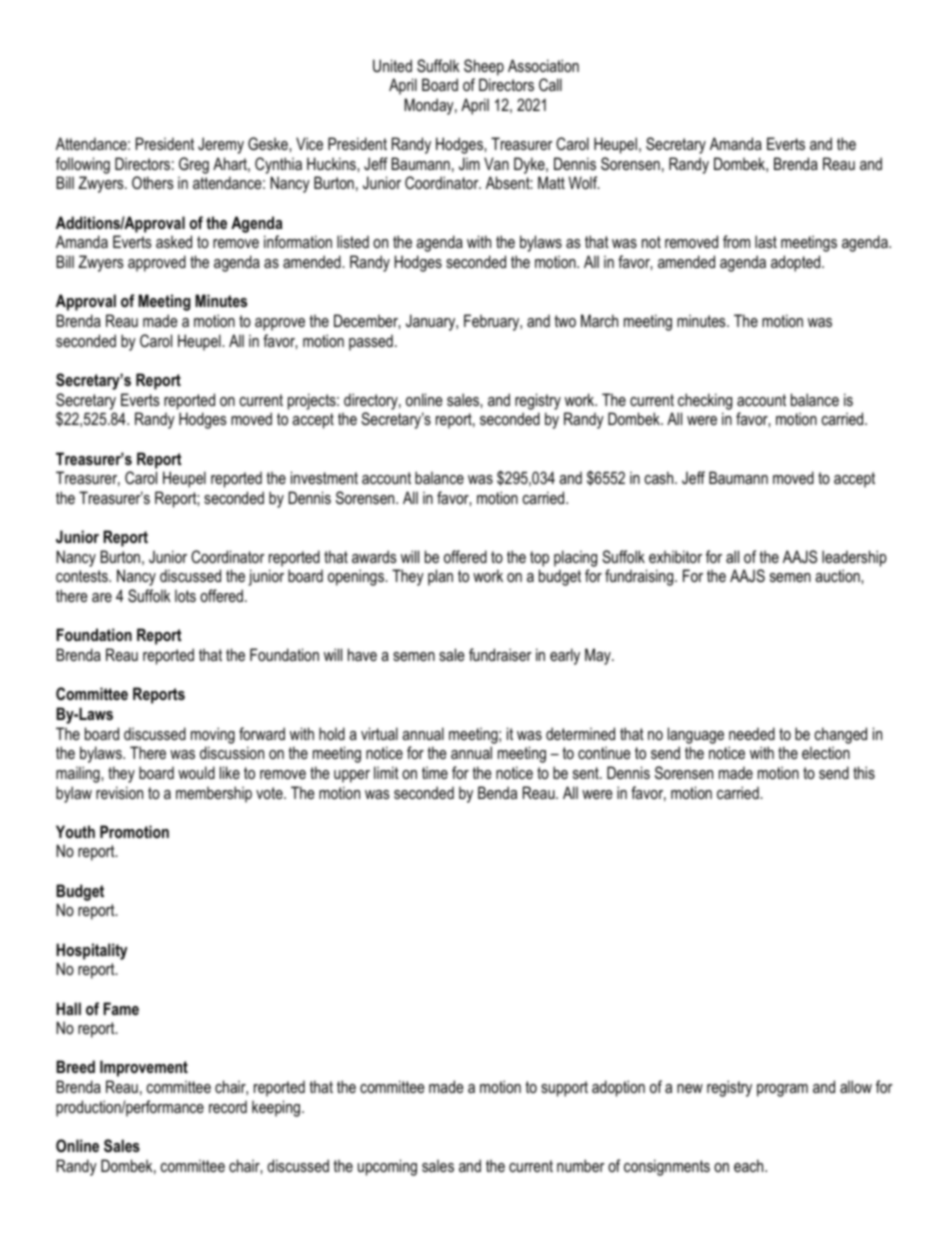 The image size is (952, 1233). Describe the element at coordinates (440, 577) in the document. I see `plan` at that location.
